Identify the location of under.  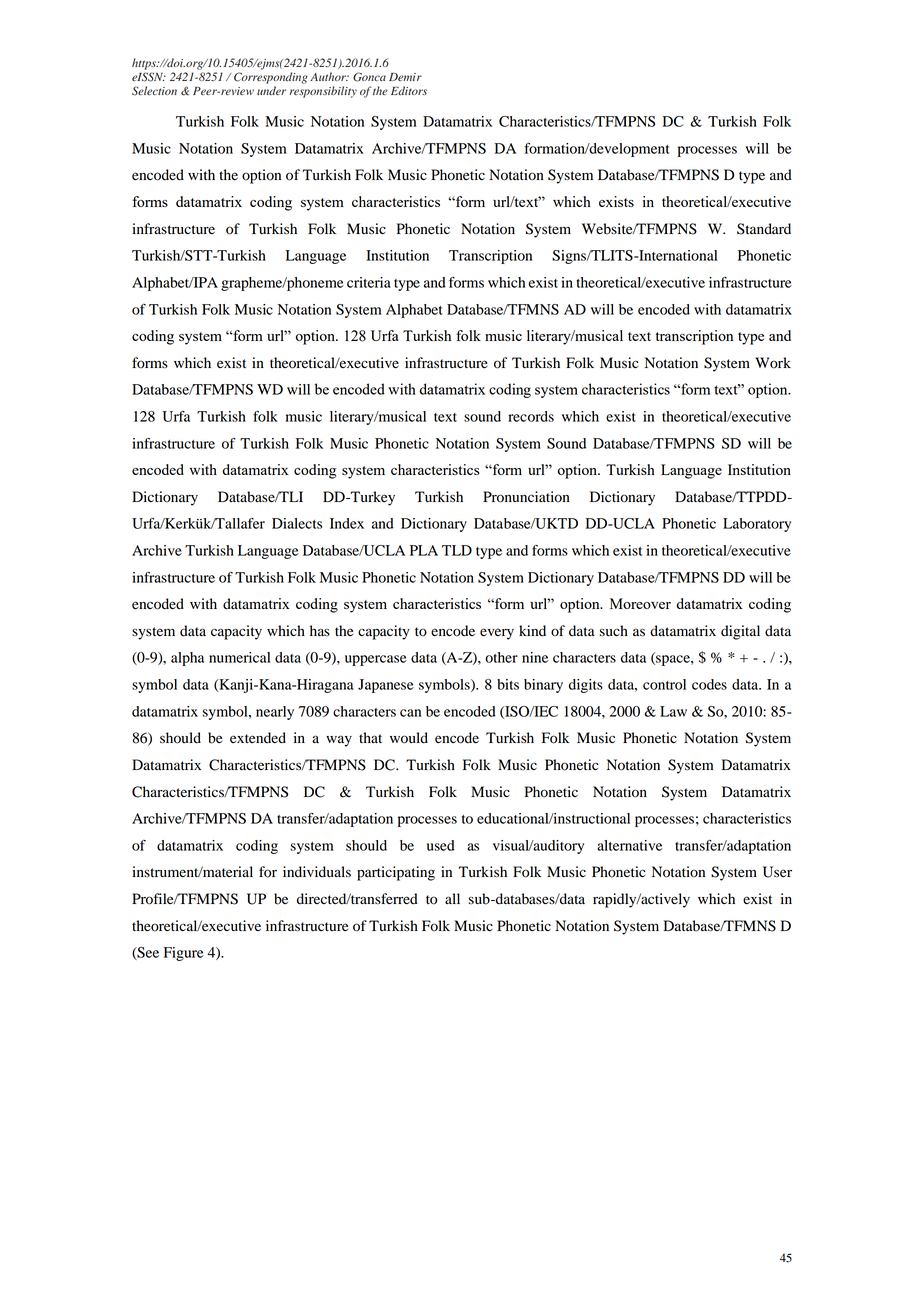
(271, 90).
